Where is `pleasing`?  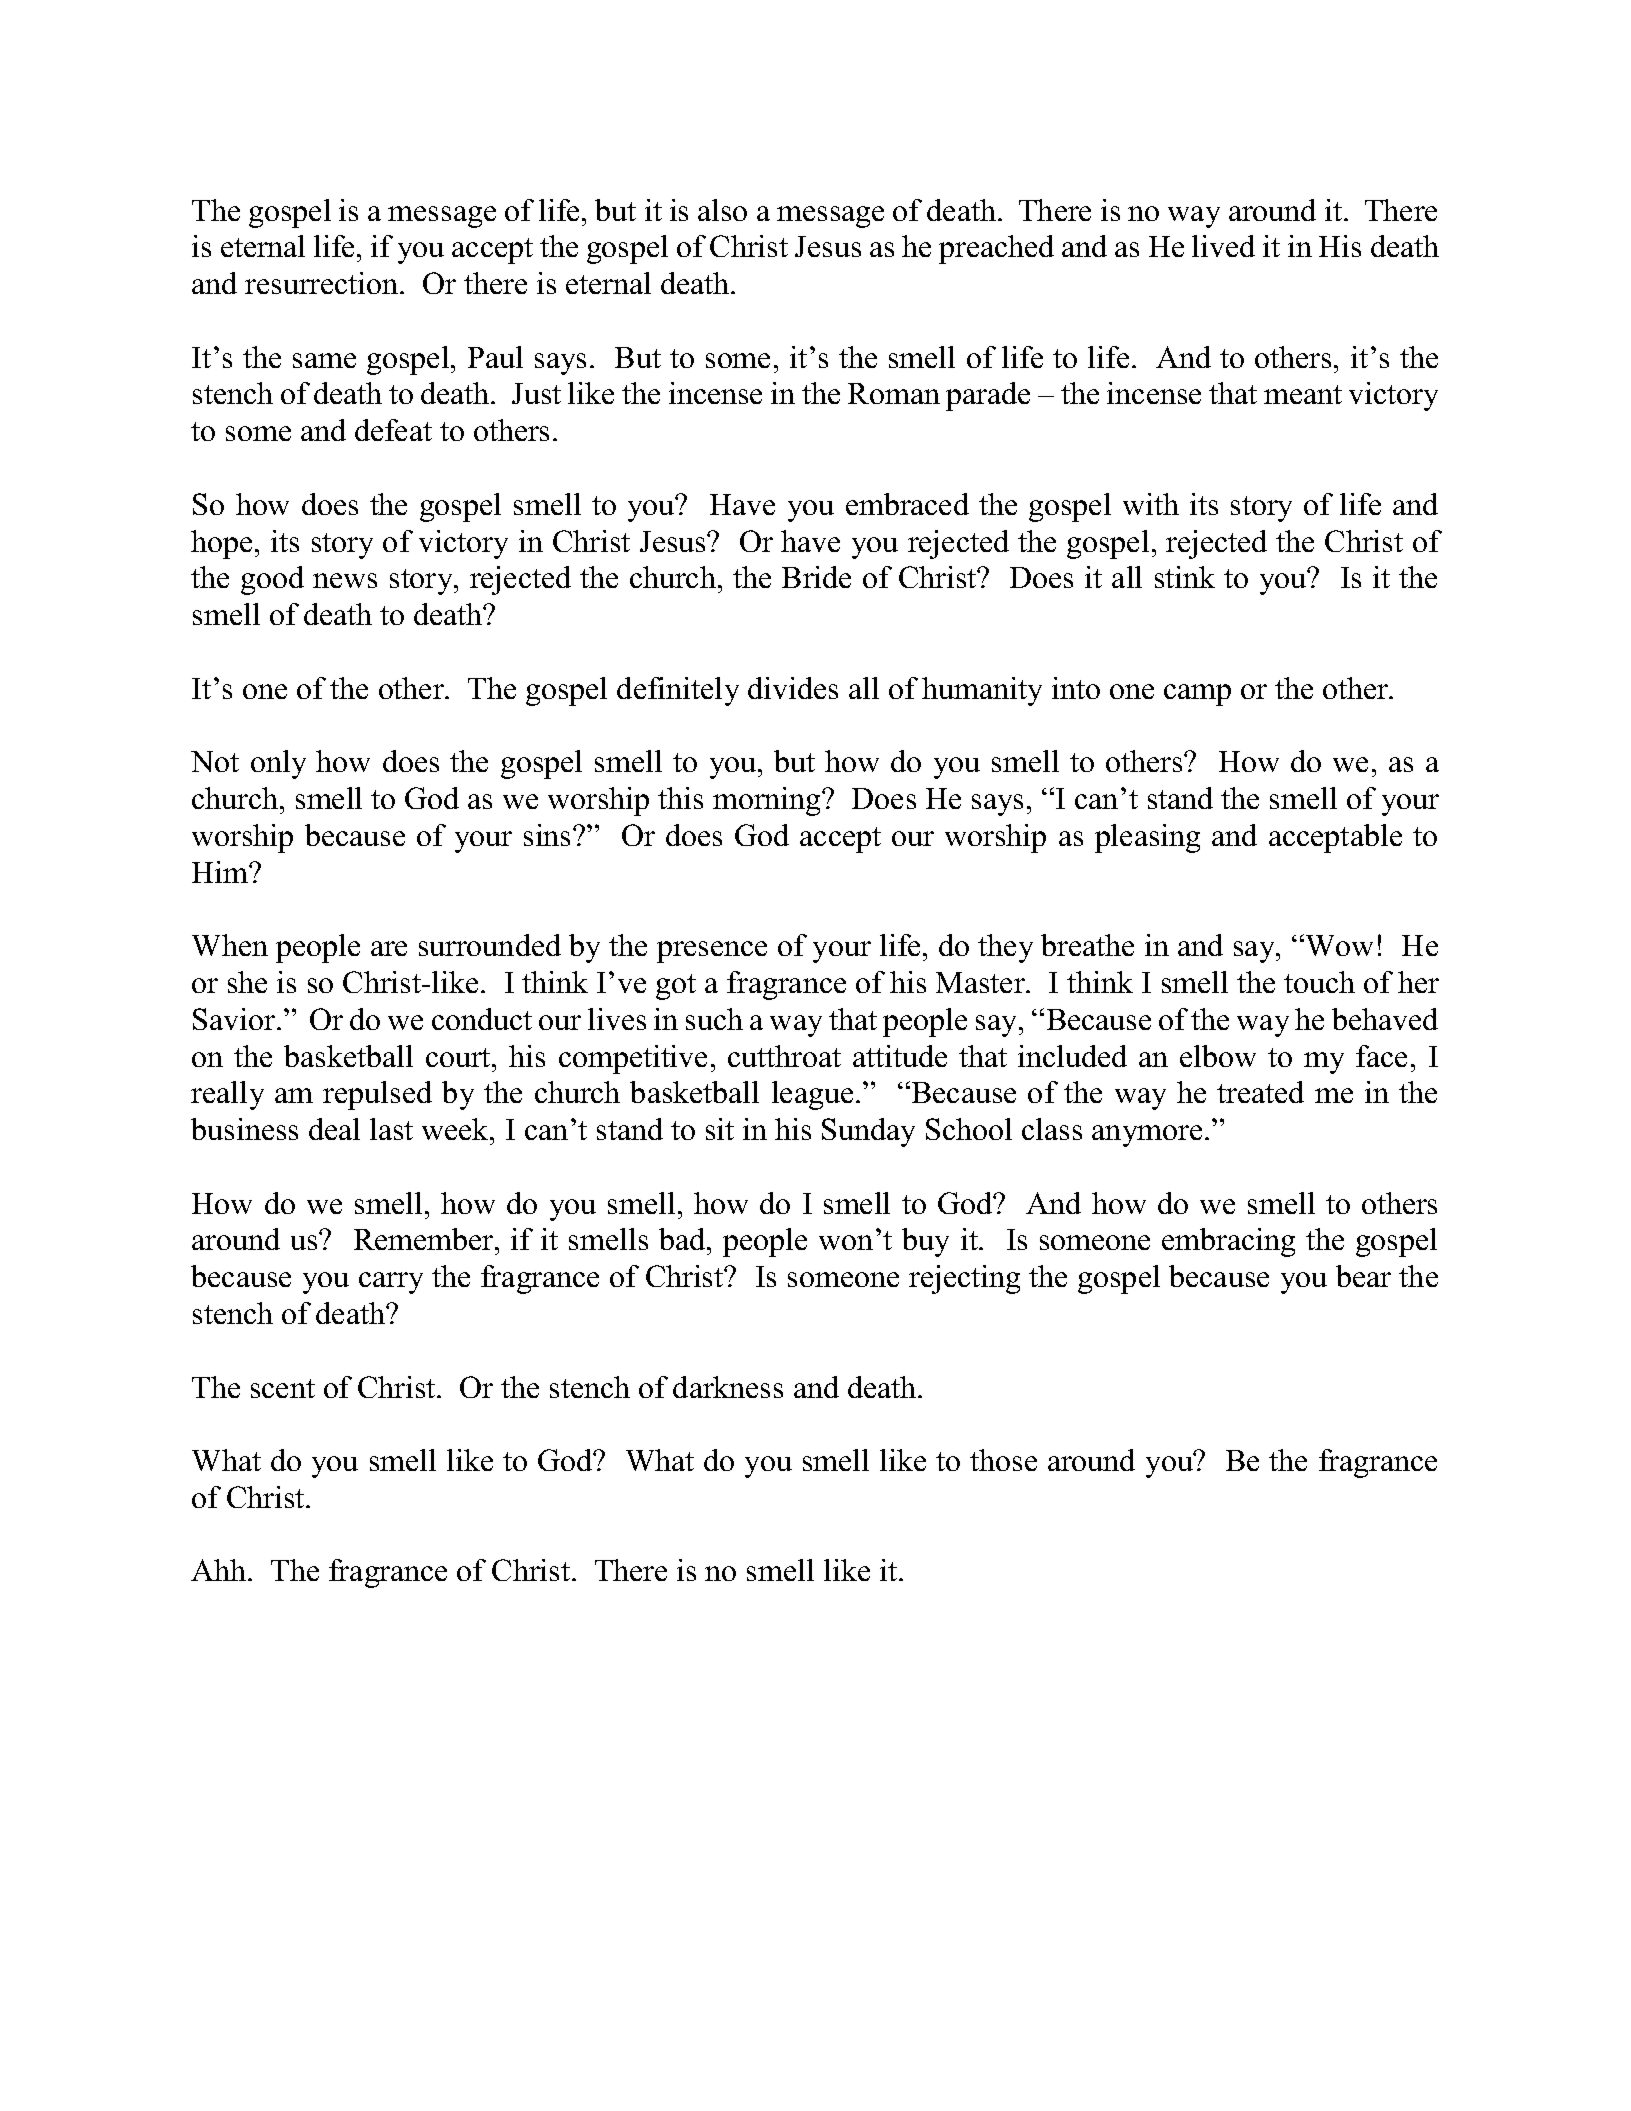 pleasing is located at coordinates (1147, 838).
